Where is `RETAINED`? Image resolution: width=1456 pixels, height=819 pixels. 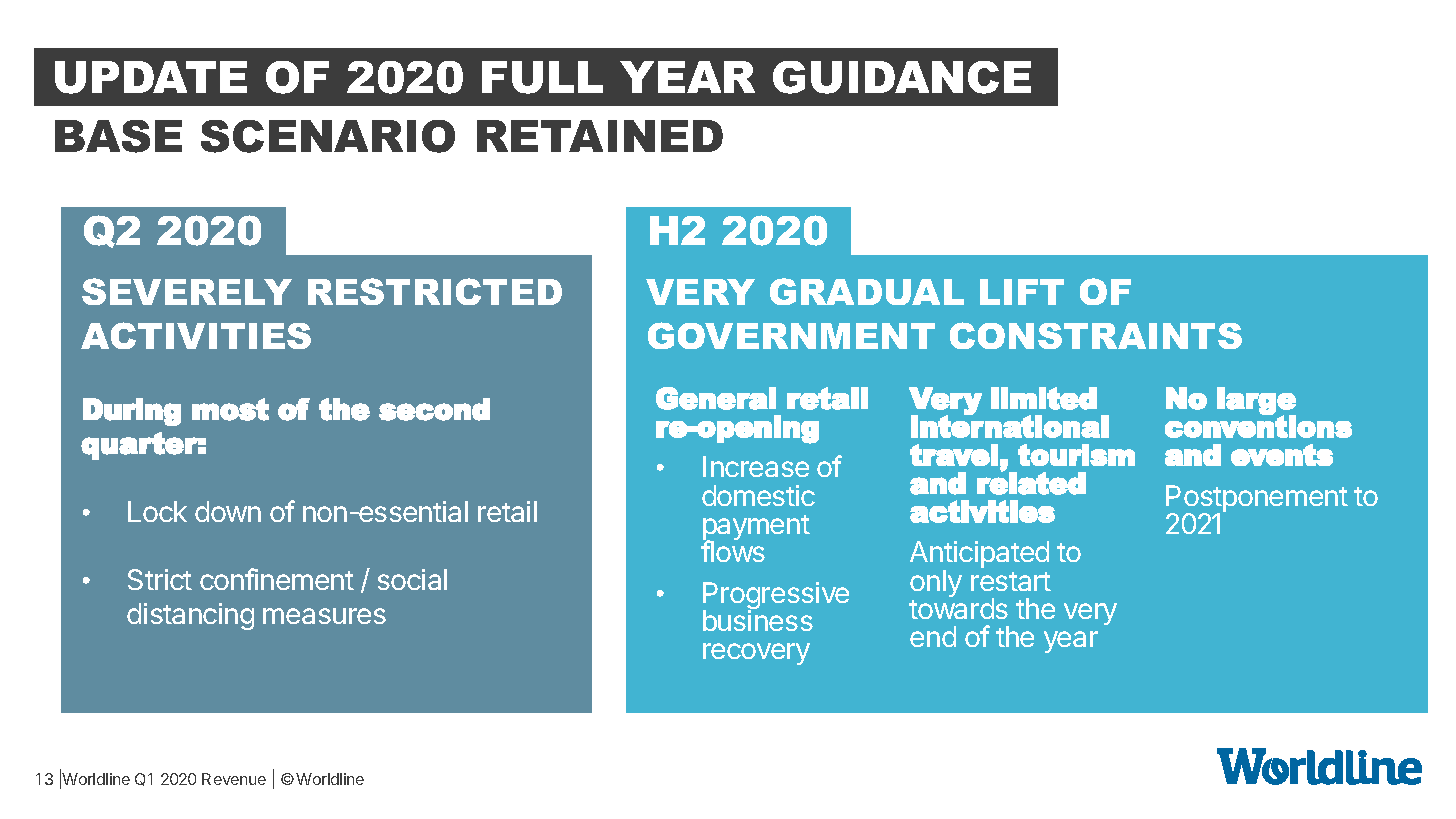
RETAINED is located at coordinates (600, 136).
